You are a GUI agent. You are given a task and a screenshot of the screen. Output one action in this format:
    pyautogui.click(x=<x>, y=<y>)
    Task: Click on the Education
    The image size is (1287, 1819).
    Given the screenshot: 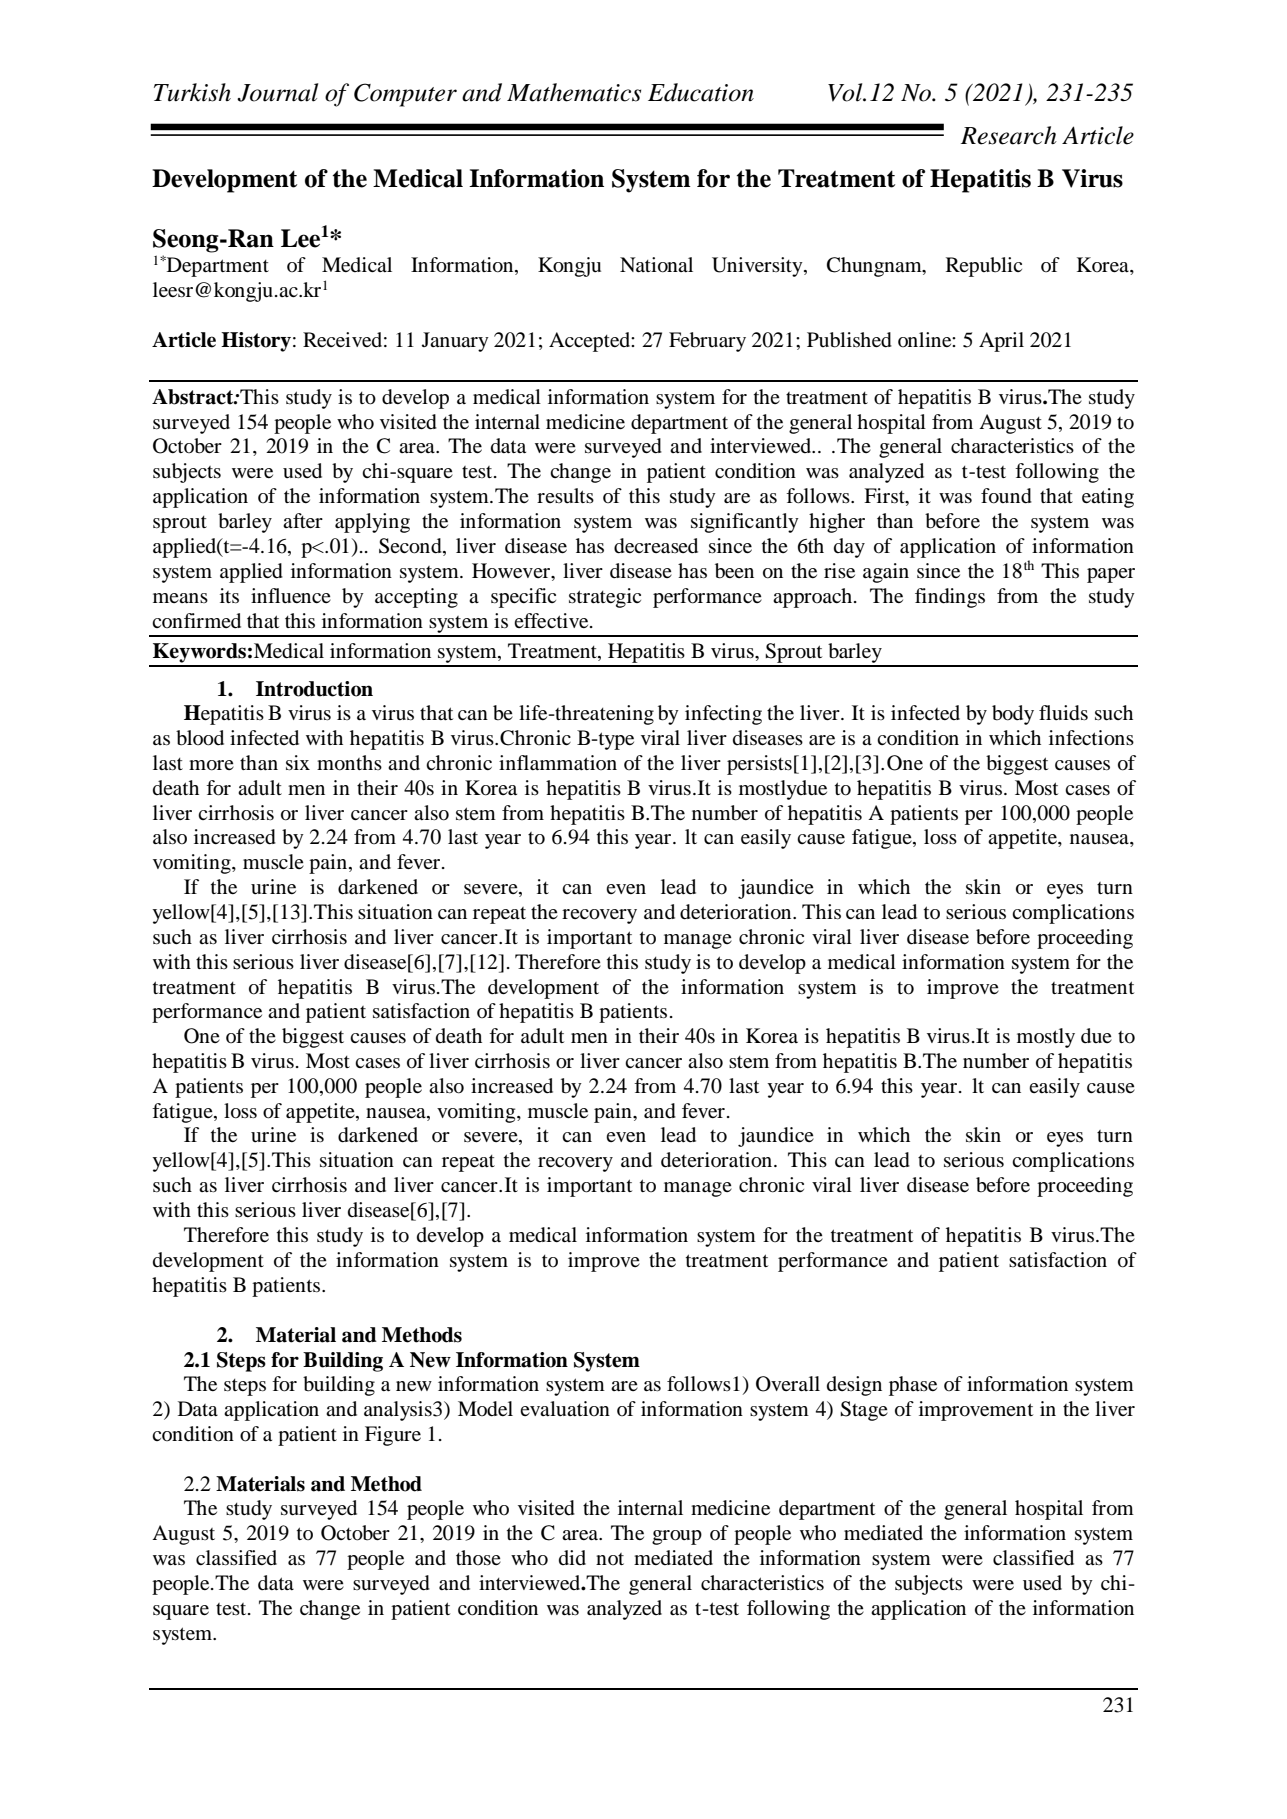 What is the action you would take?
    pyautogui.click(x=701, y=92)
